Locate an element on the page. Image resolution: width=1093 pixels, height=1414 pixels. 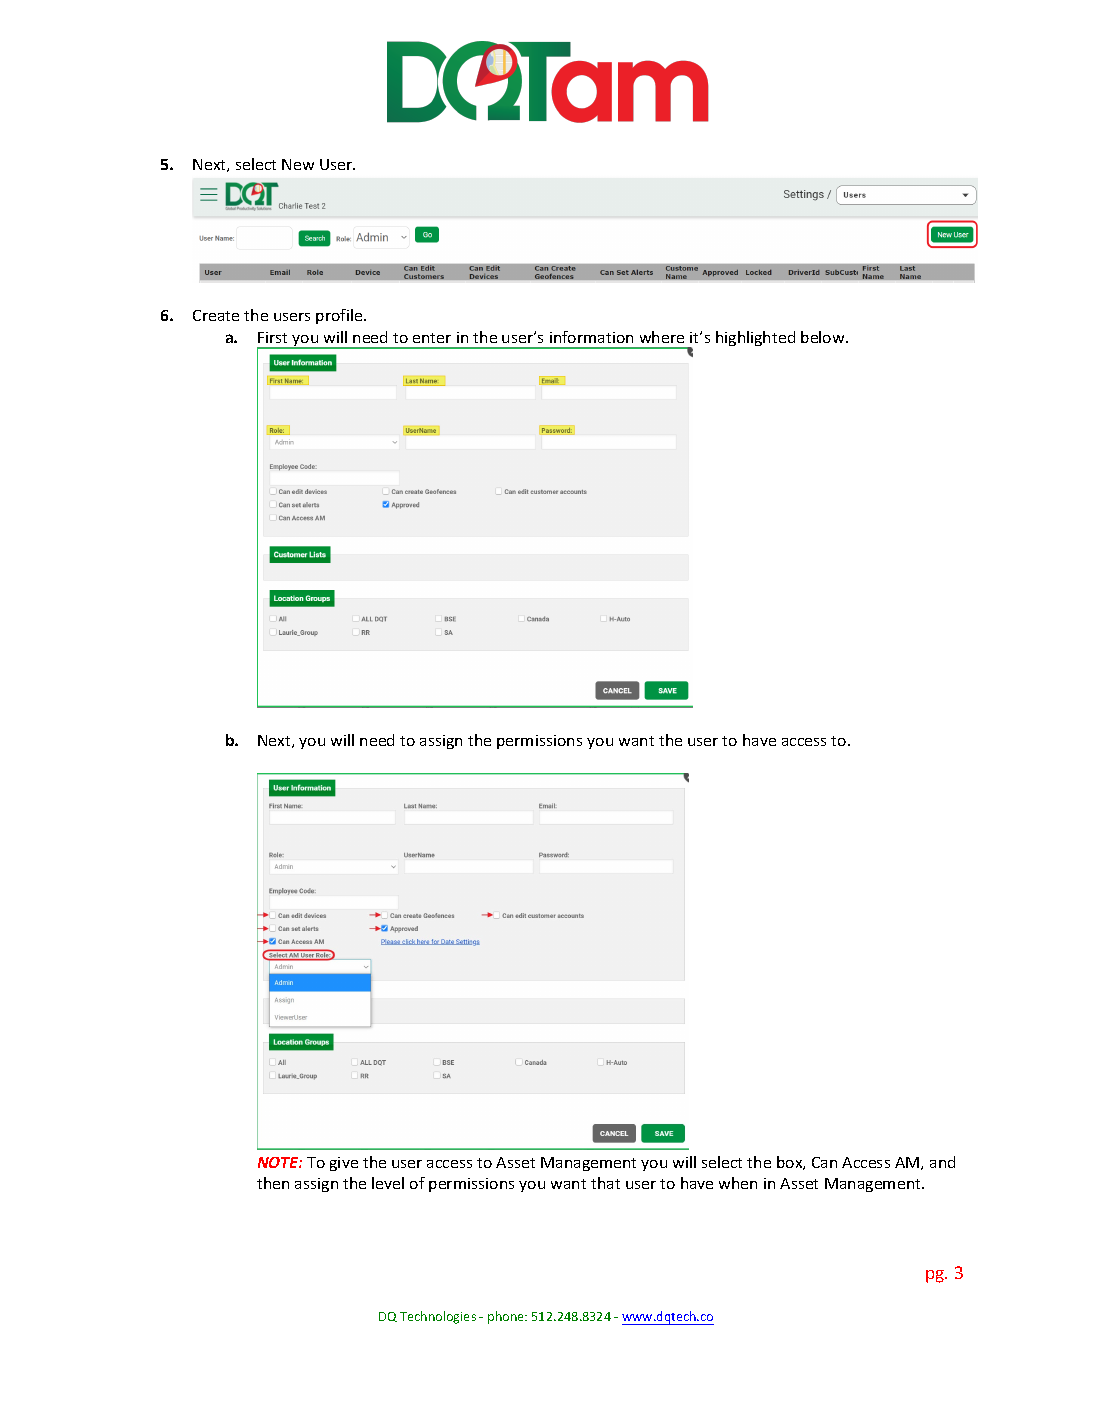
information is located at coordinates (591, 337).
